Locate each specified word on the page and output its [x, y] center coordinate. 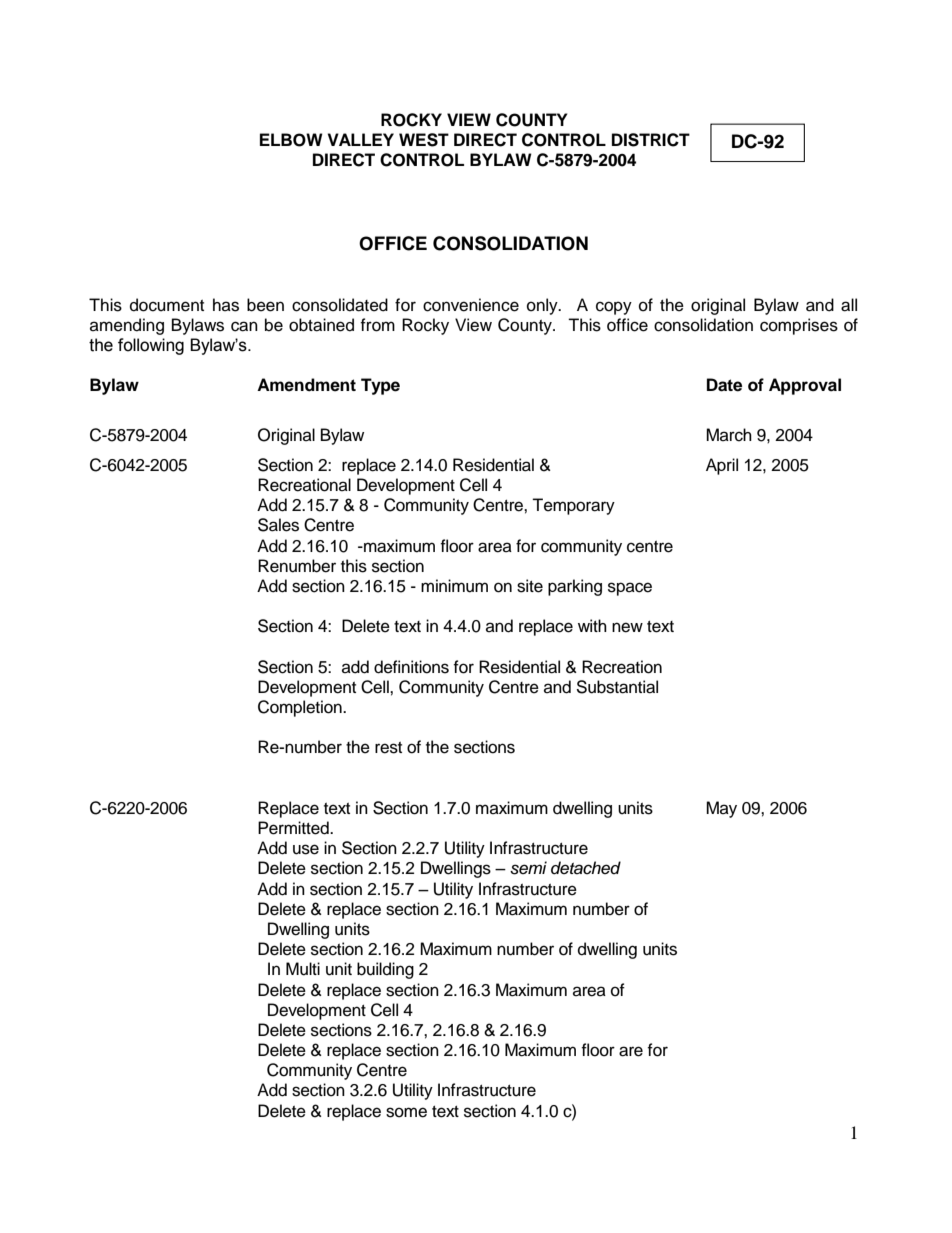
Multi [303, 969]
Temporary [573, 506]
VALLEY [361, 139]
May [721, 809]
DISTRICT [651, 140]
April [722, 466]
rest [388, 748]
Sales [278, 525]
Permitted [294, 828]
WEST [424, 140]
